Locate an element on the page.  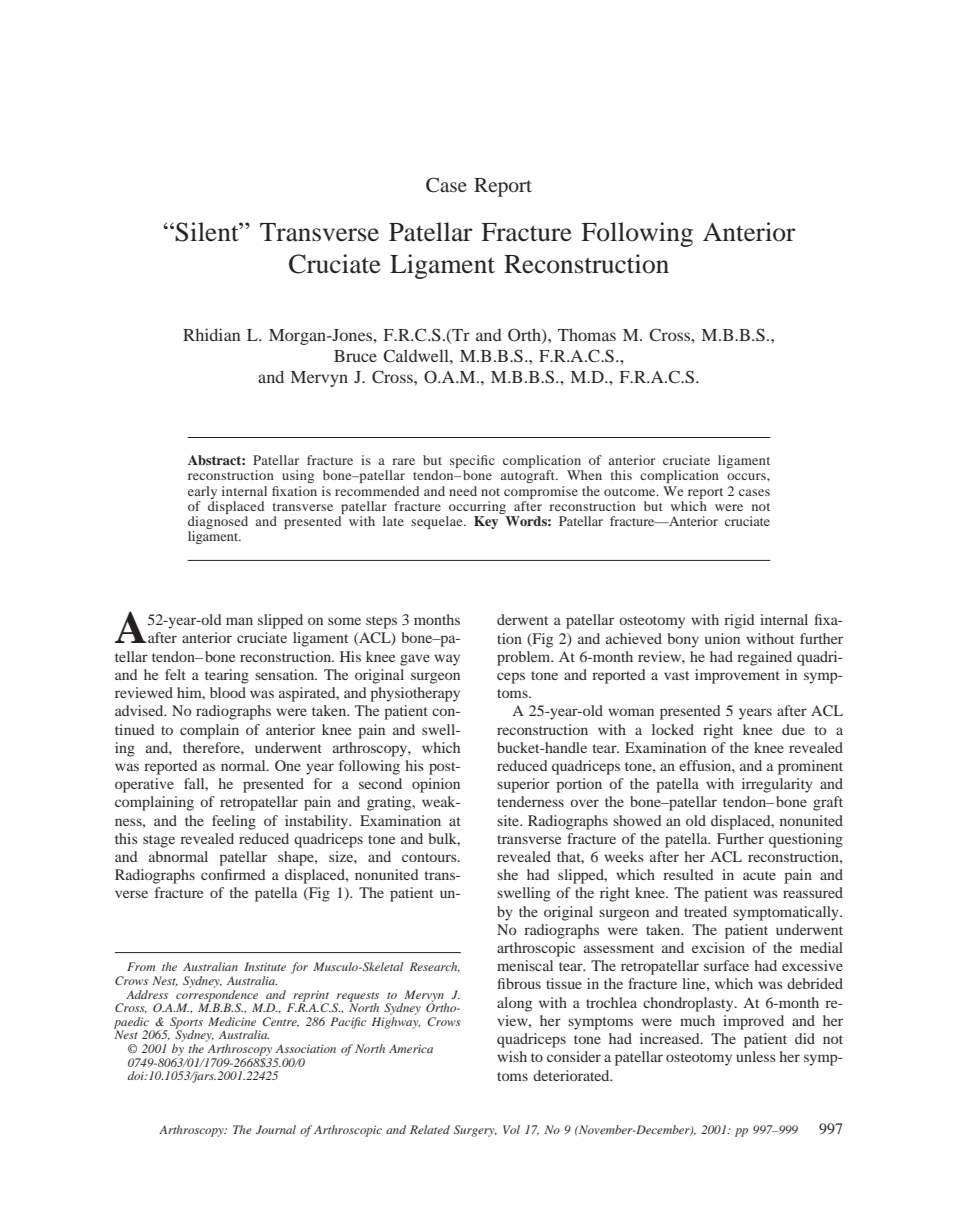
occurs is located at coordinates (747, 476).
